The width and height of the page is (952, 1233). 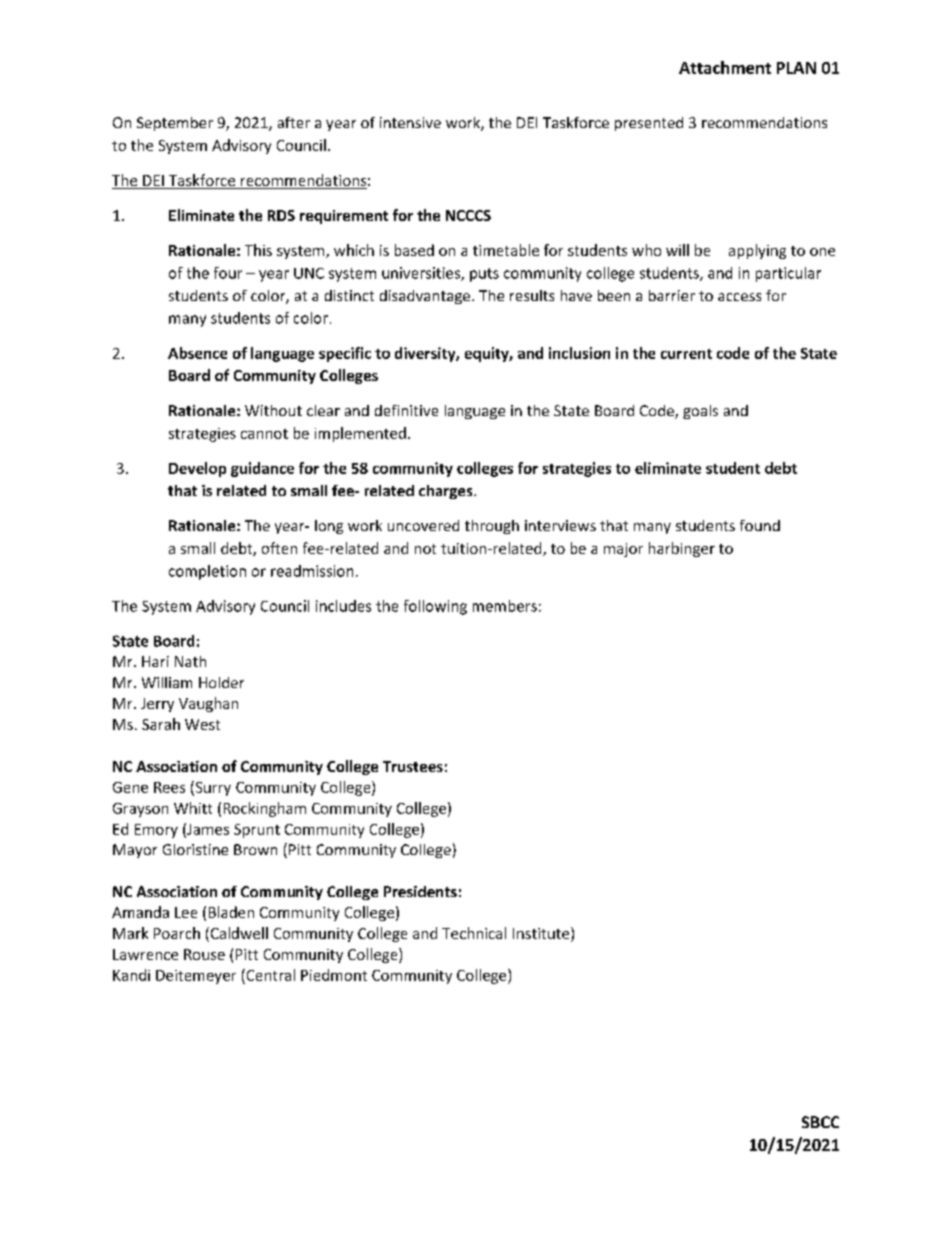 What do you see at coordinates (474, 933) in the page?
I see `Technical` at bounding box center [474, 933].
